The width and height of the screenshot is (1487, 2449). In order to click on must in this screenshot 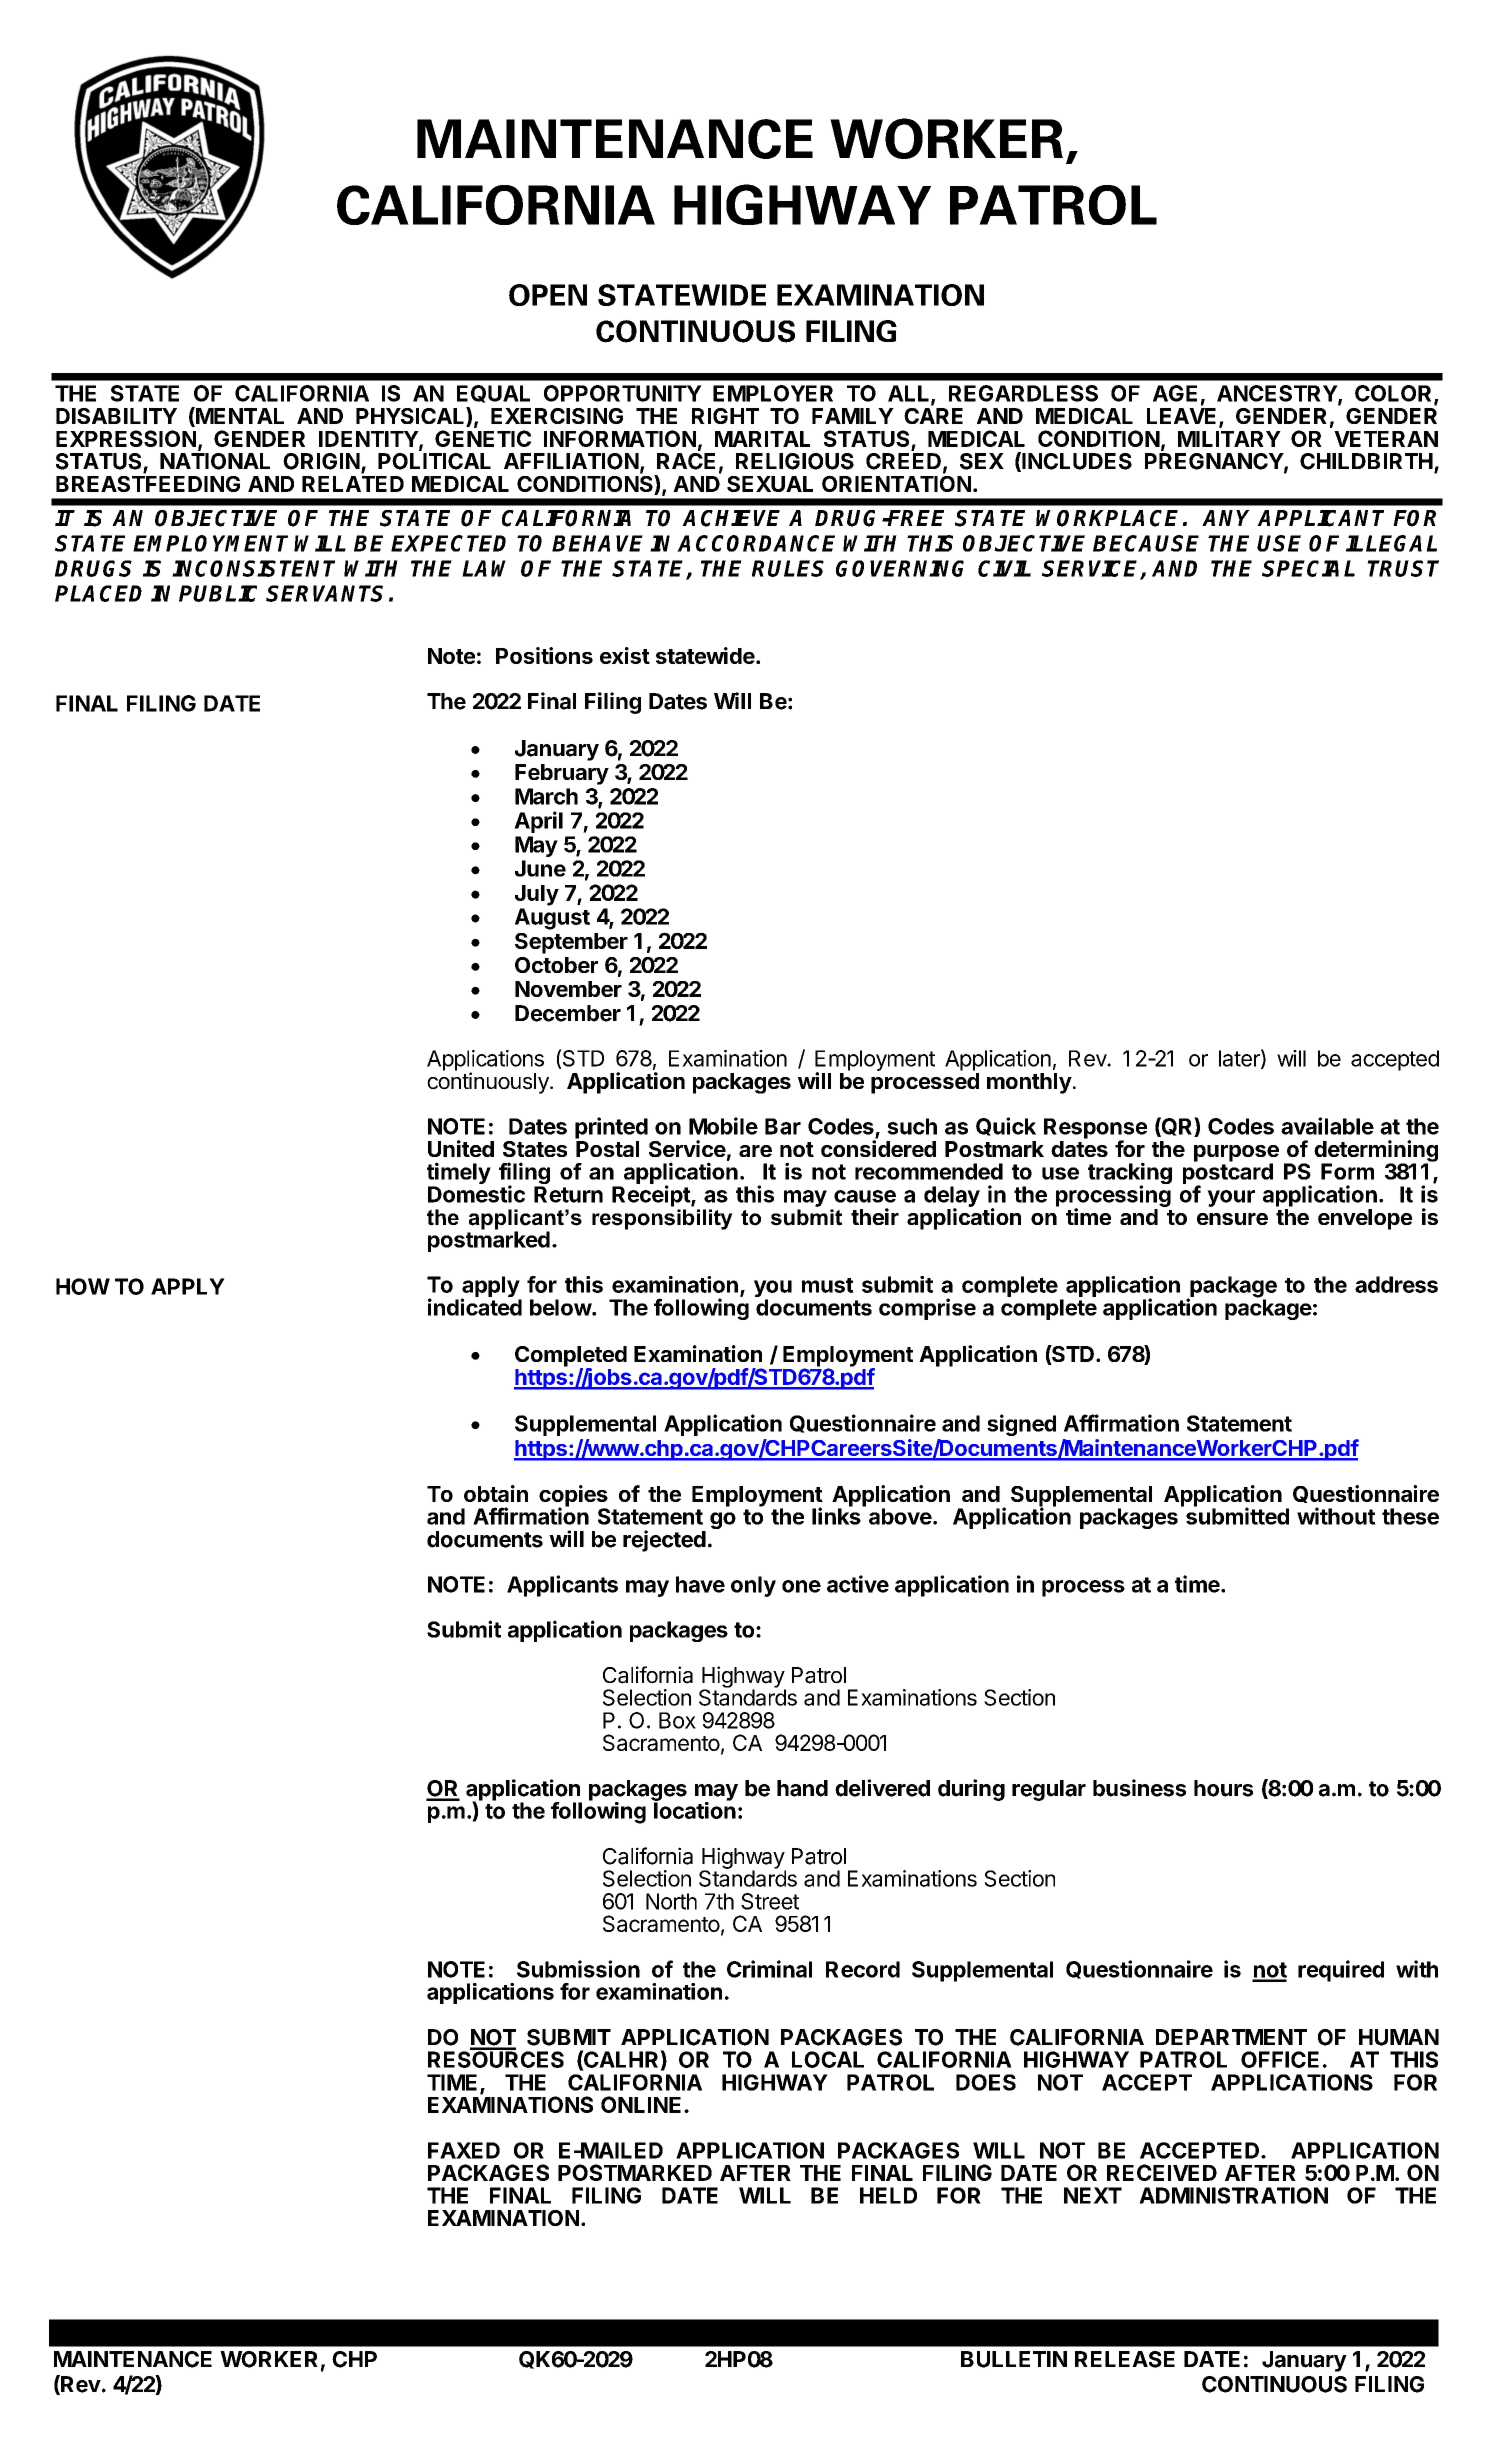, I will do `click(828, 1285)`.
